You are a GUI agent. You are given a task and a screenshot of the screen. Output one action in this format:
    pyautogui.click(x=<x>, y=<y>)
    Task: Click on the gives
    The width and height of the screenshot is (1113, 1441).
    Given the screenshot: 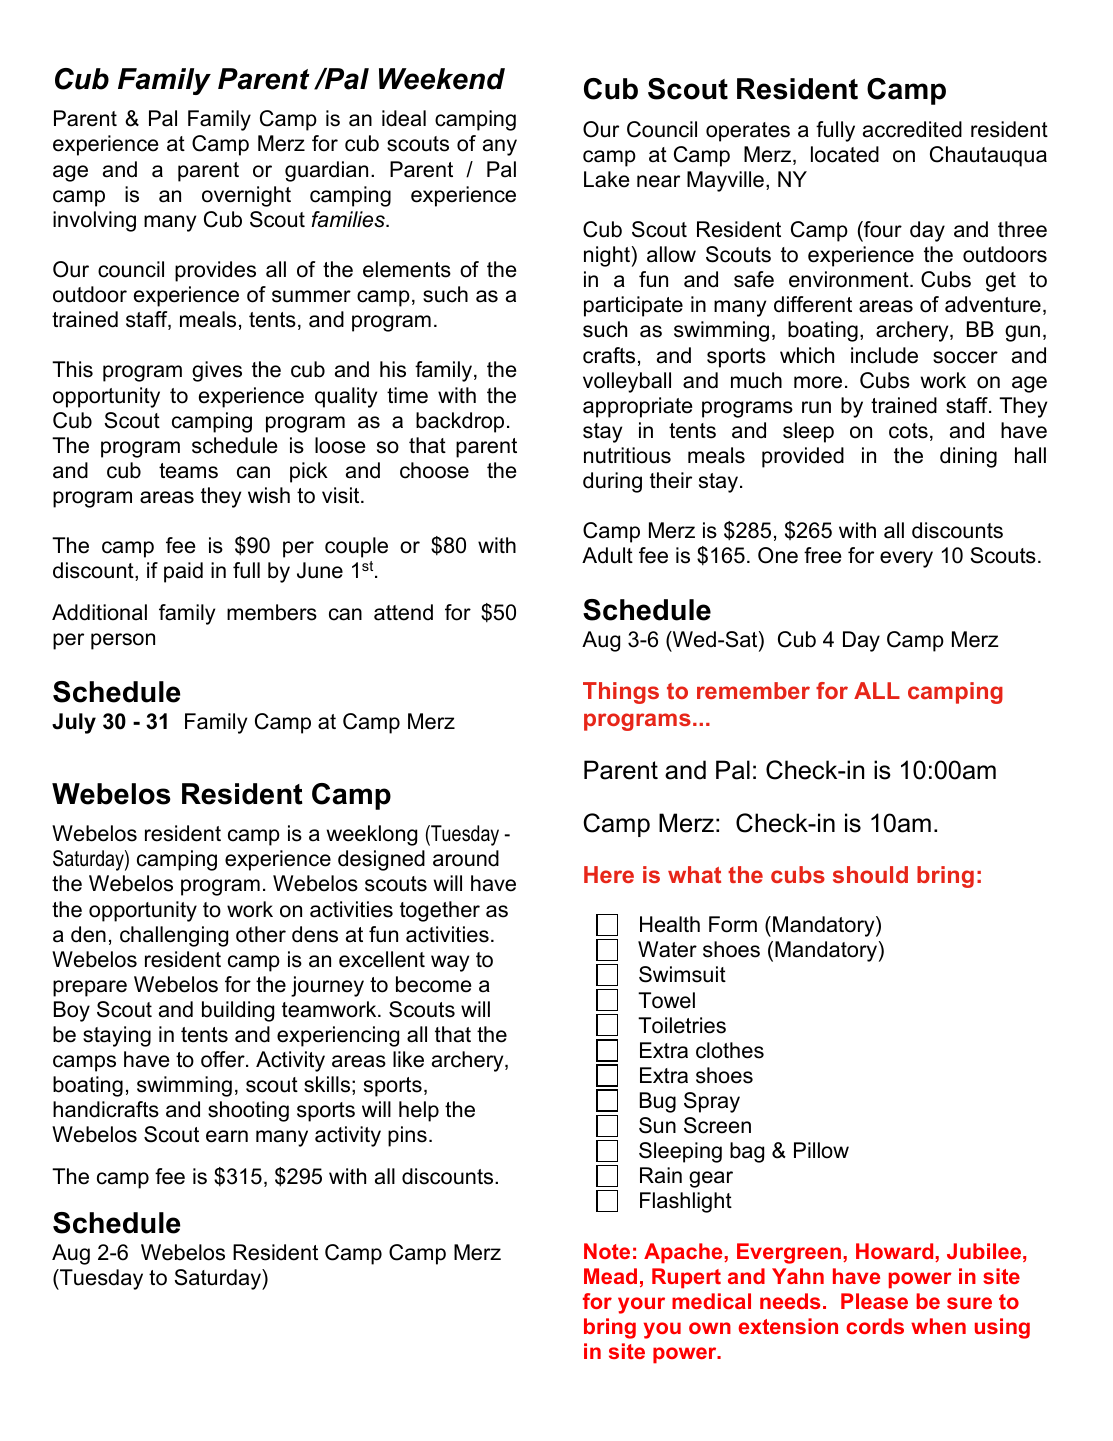 What is the action you would take?
    pyautogui.click(x=217, y=371)
